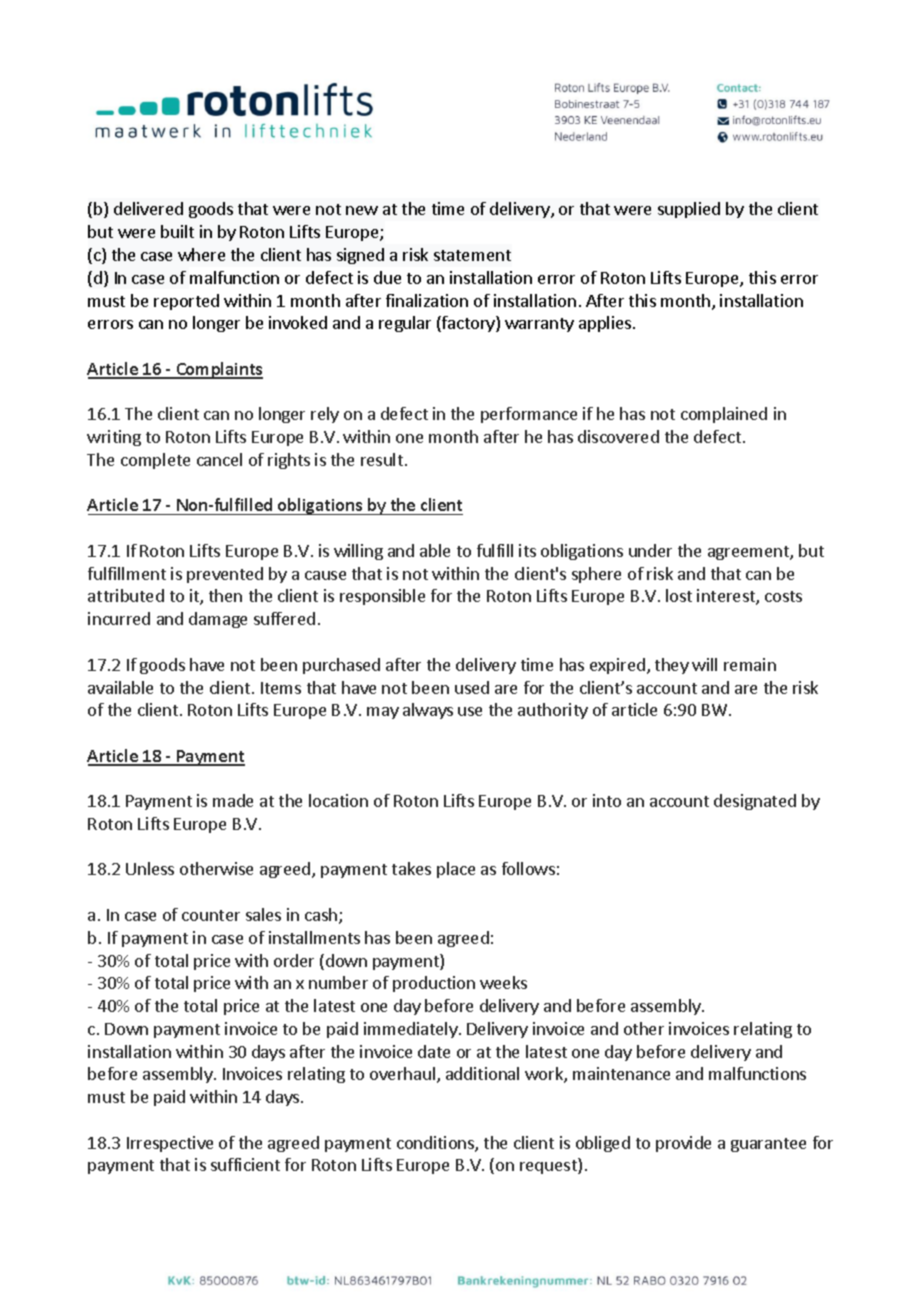 This image has height=1308, width=924. I want to click on Irrespective, so click(170, 1144).
